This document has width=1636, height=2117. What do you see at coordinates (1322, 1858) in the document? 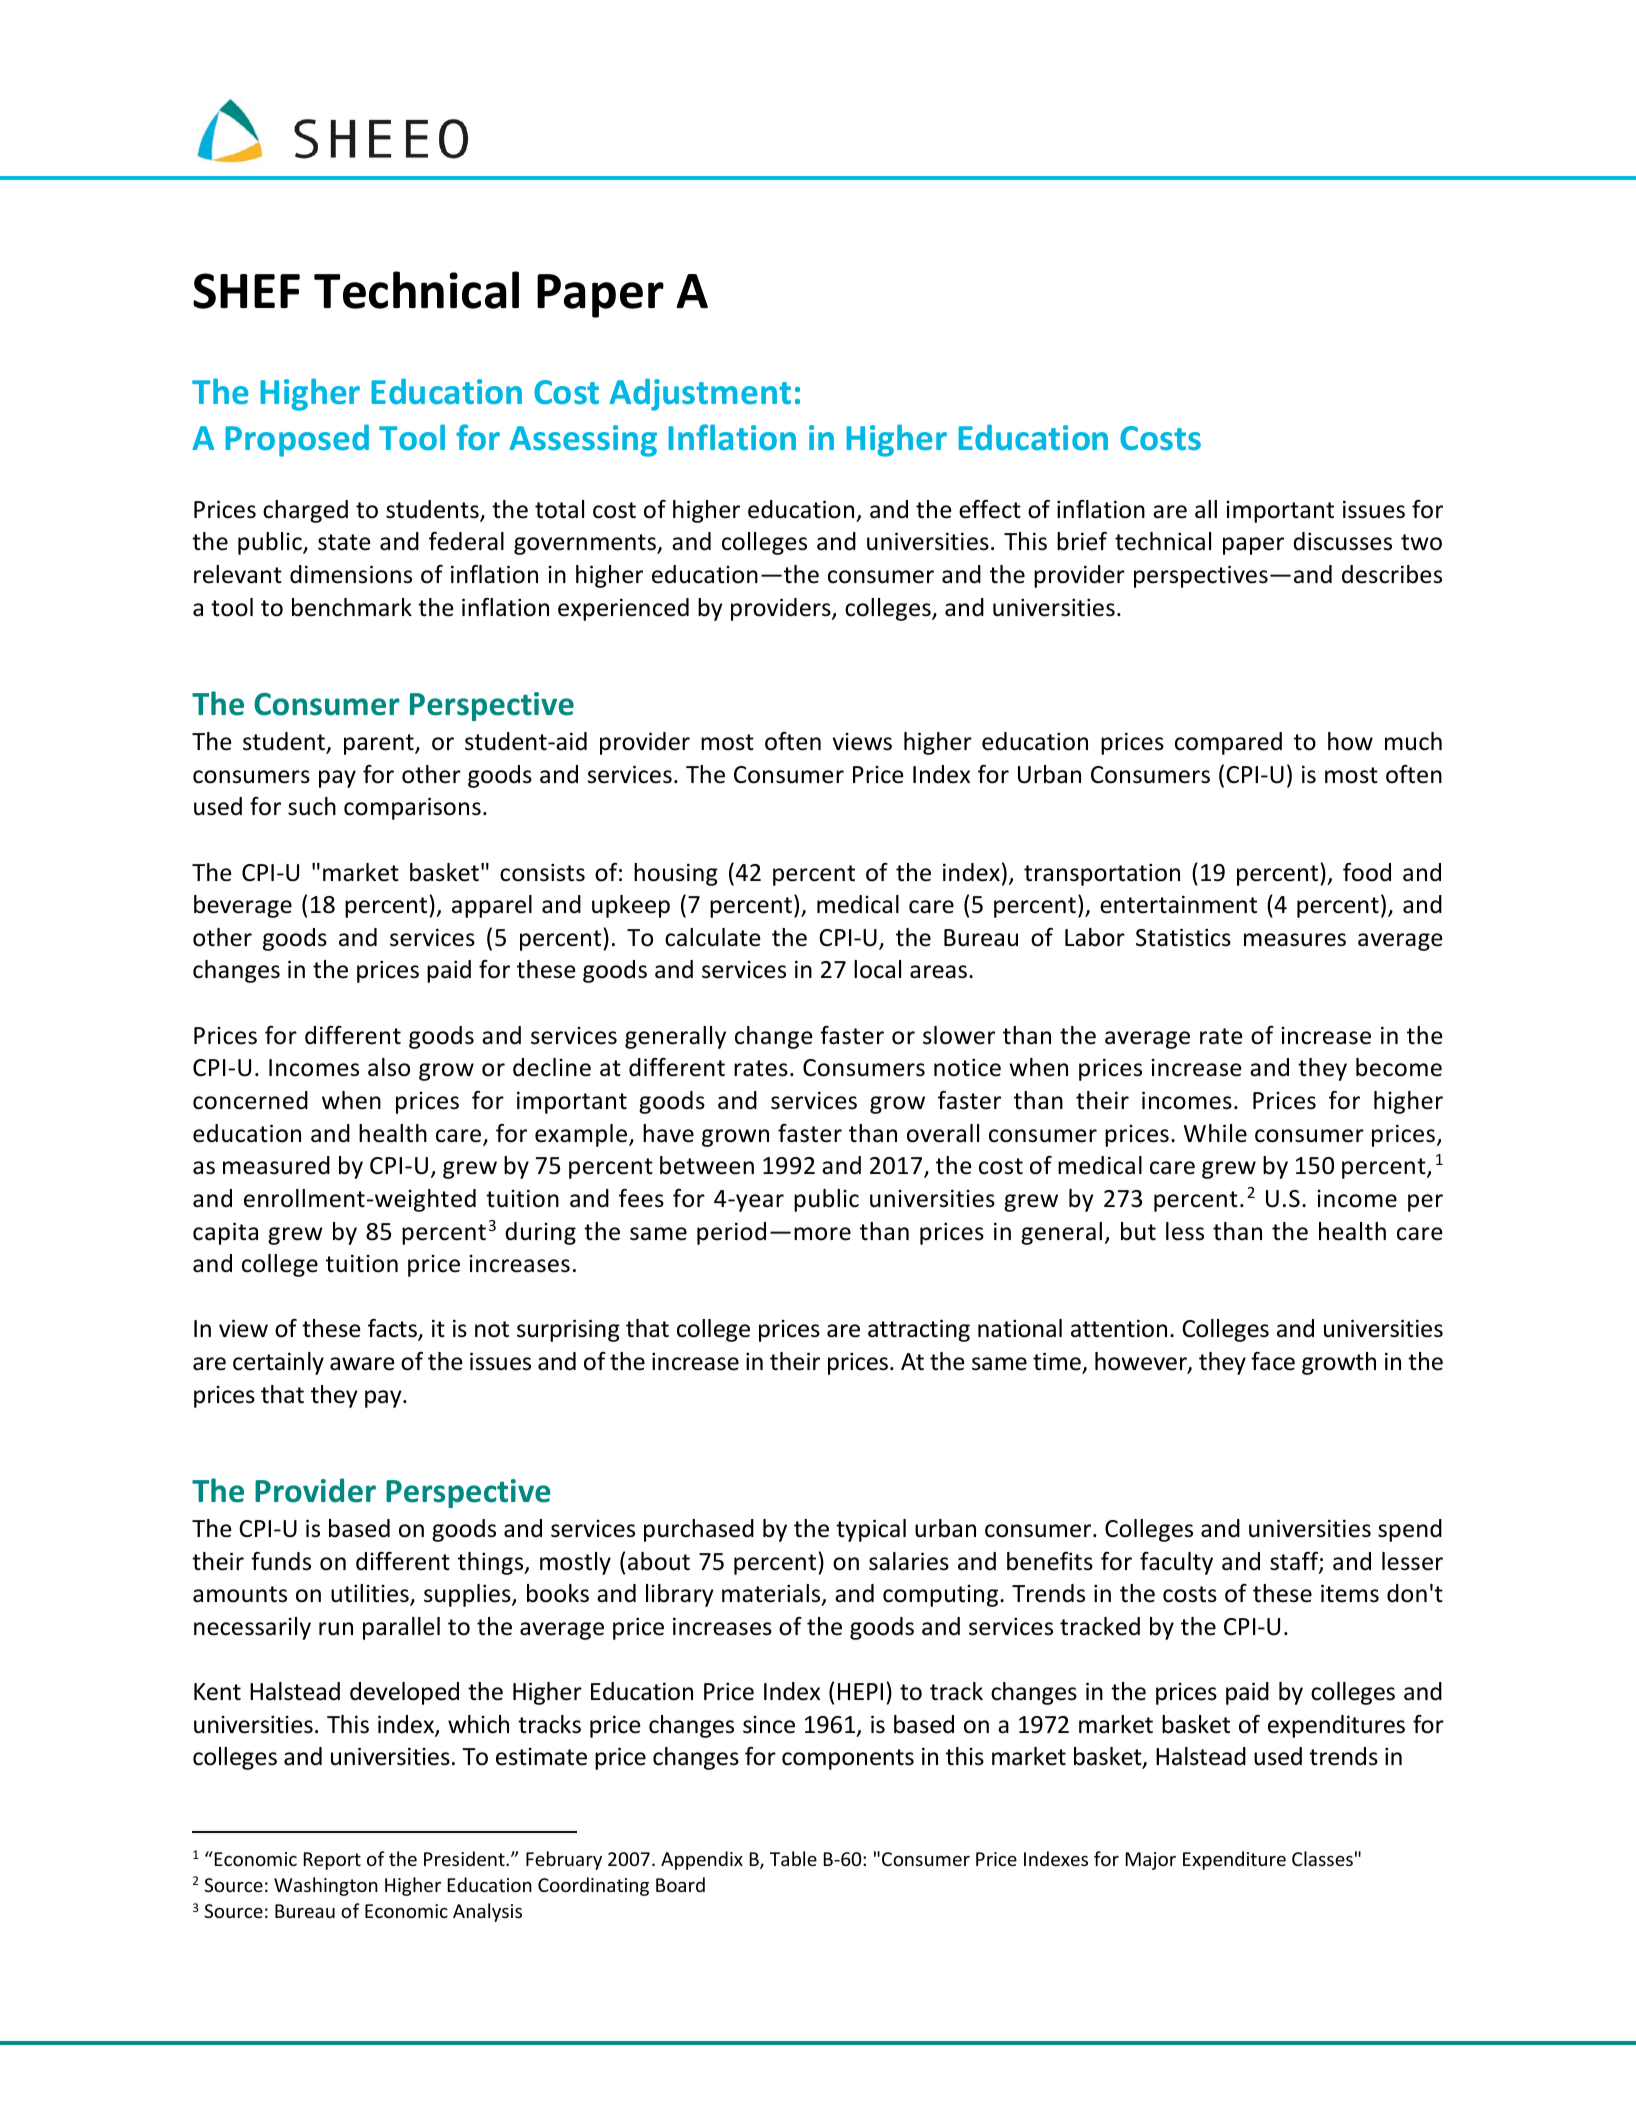
I see `Classes` at bounding box center [1322, 1858].
